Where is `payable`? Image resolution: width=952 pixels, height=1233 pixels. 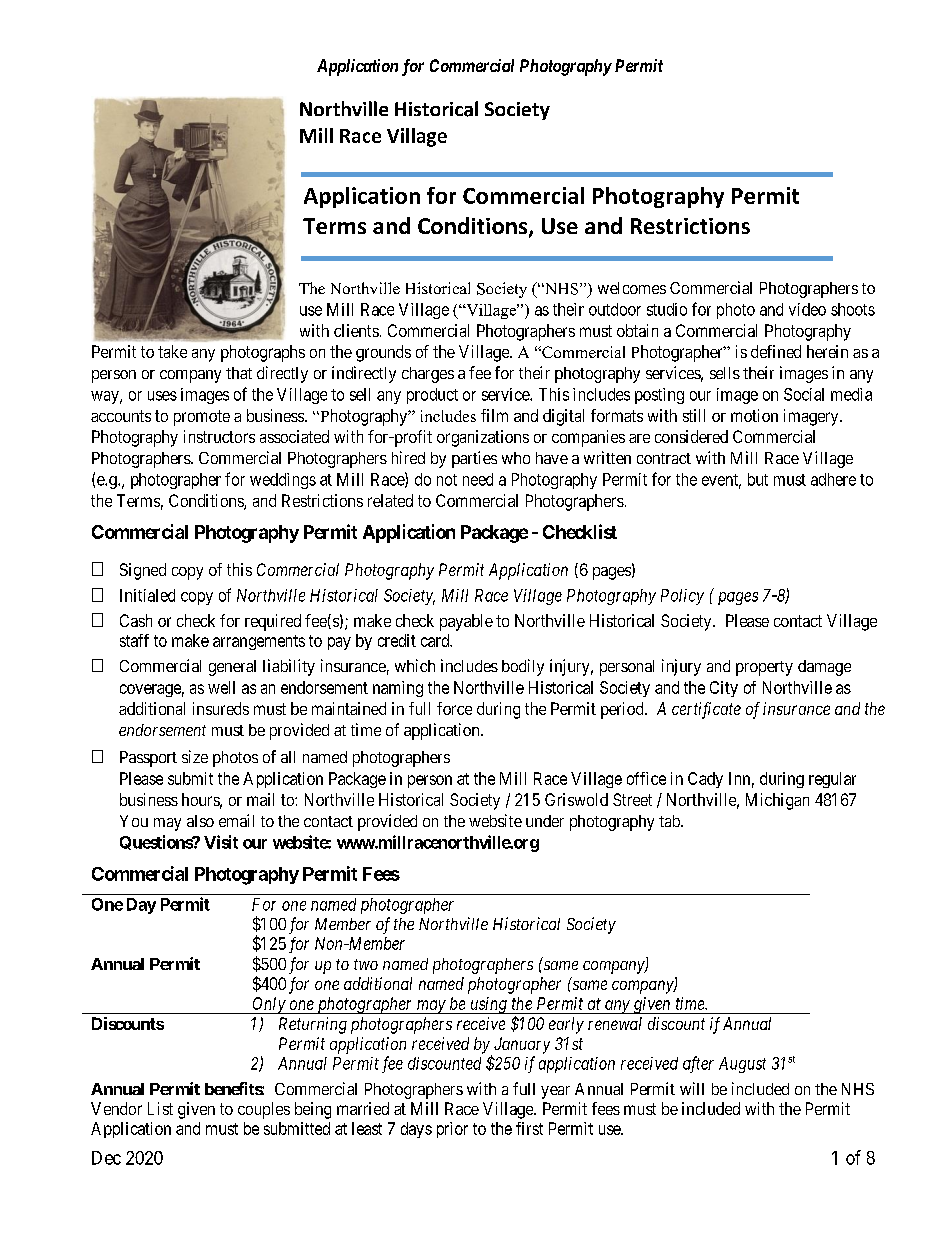
payable is located at coordinates (466, 622).
